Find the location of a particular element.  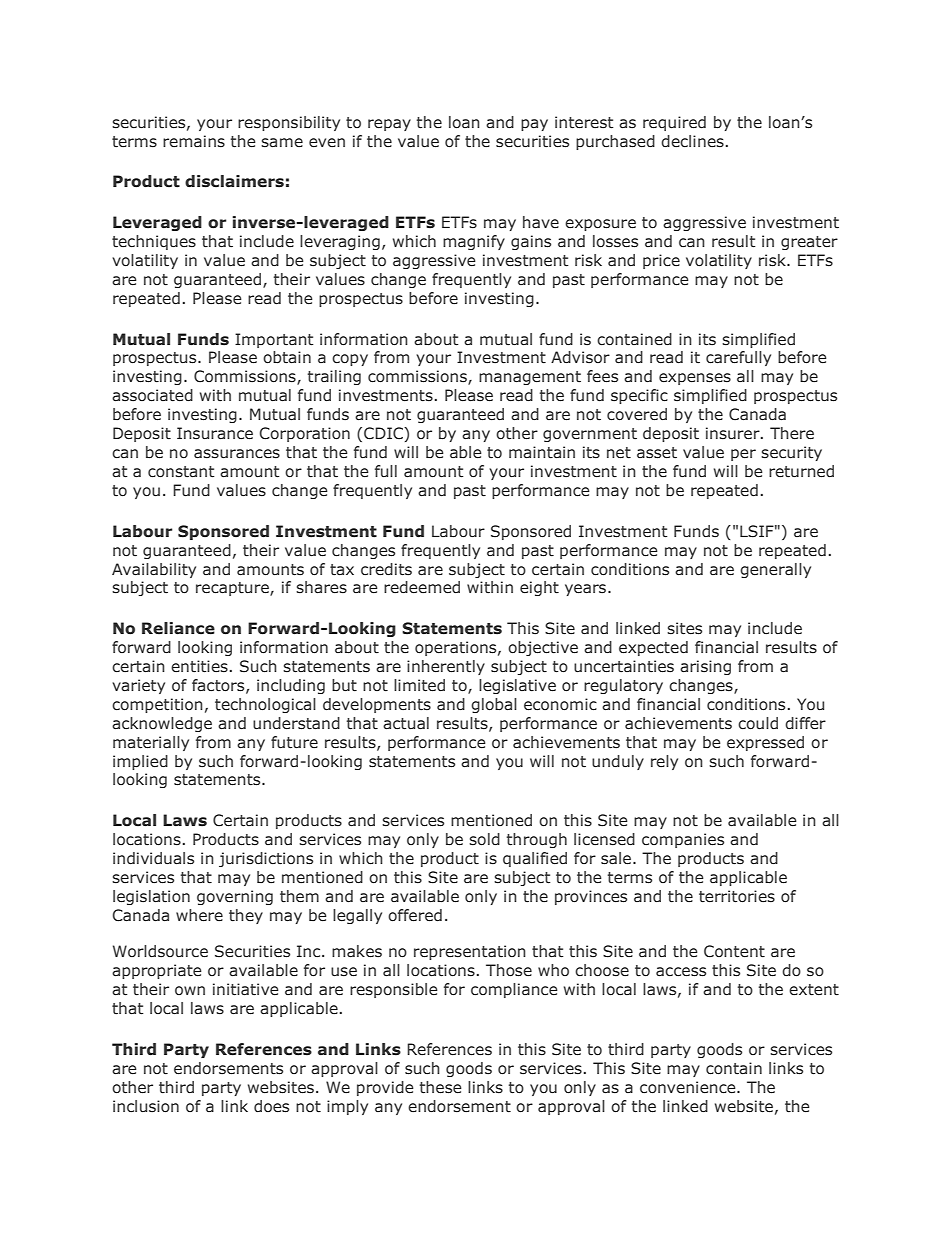

does is located at coordinates (271, 1106).
